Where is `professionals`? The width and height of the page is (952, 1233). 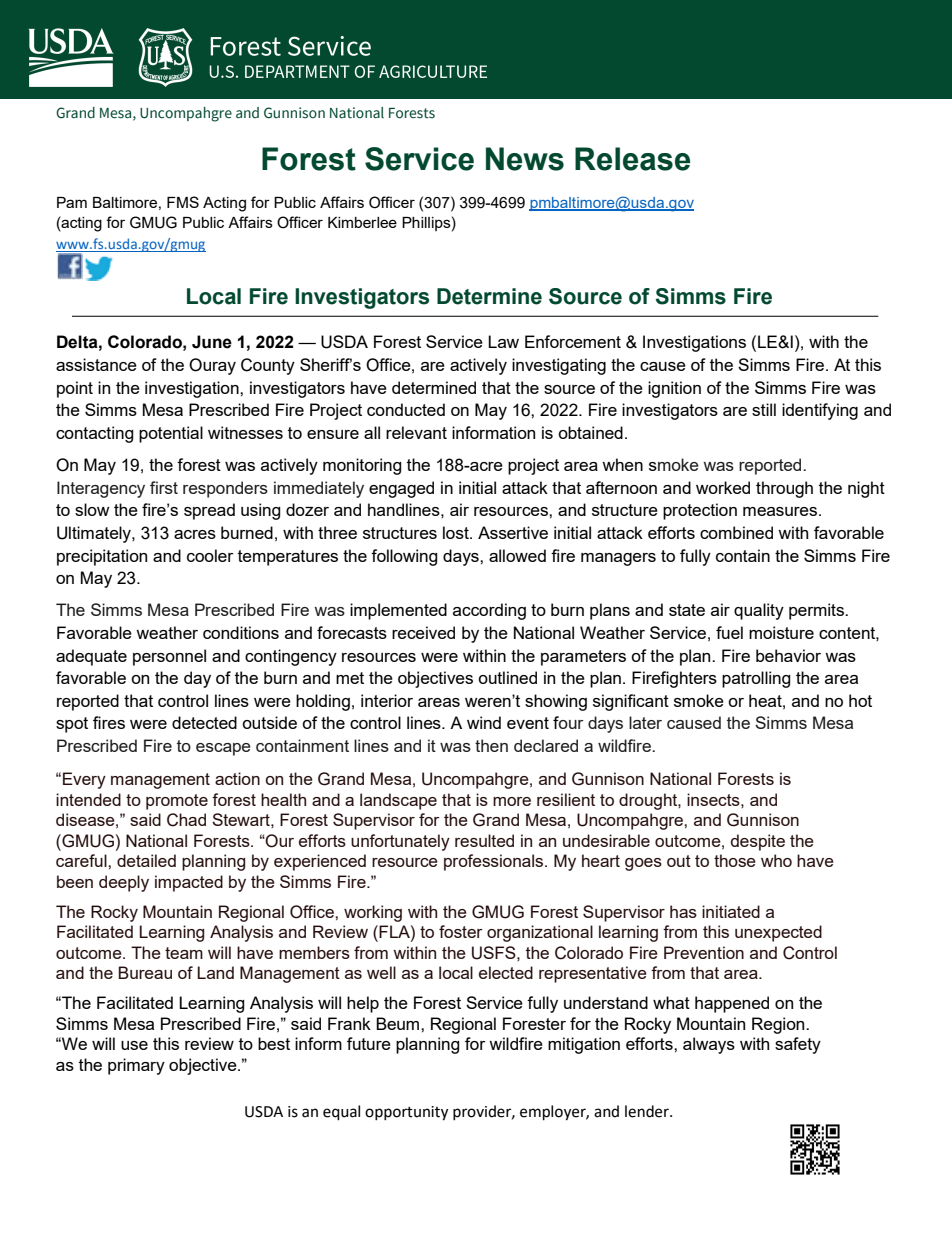
professionals is located at coordinates (495, 862).
